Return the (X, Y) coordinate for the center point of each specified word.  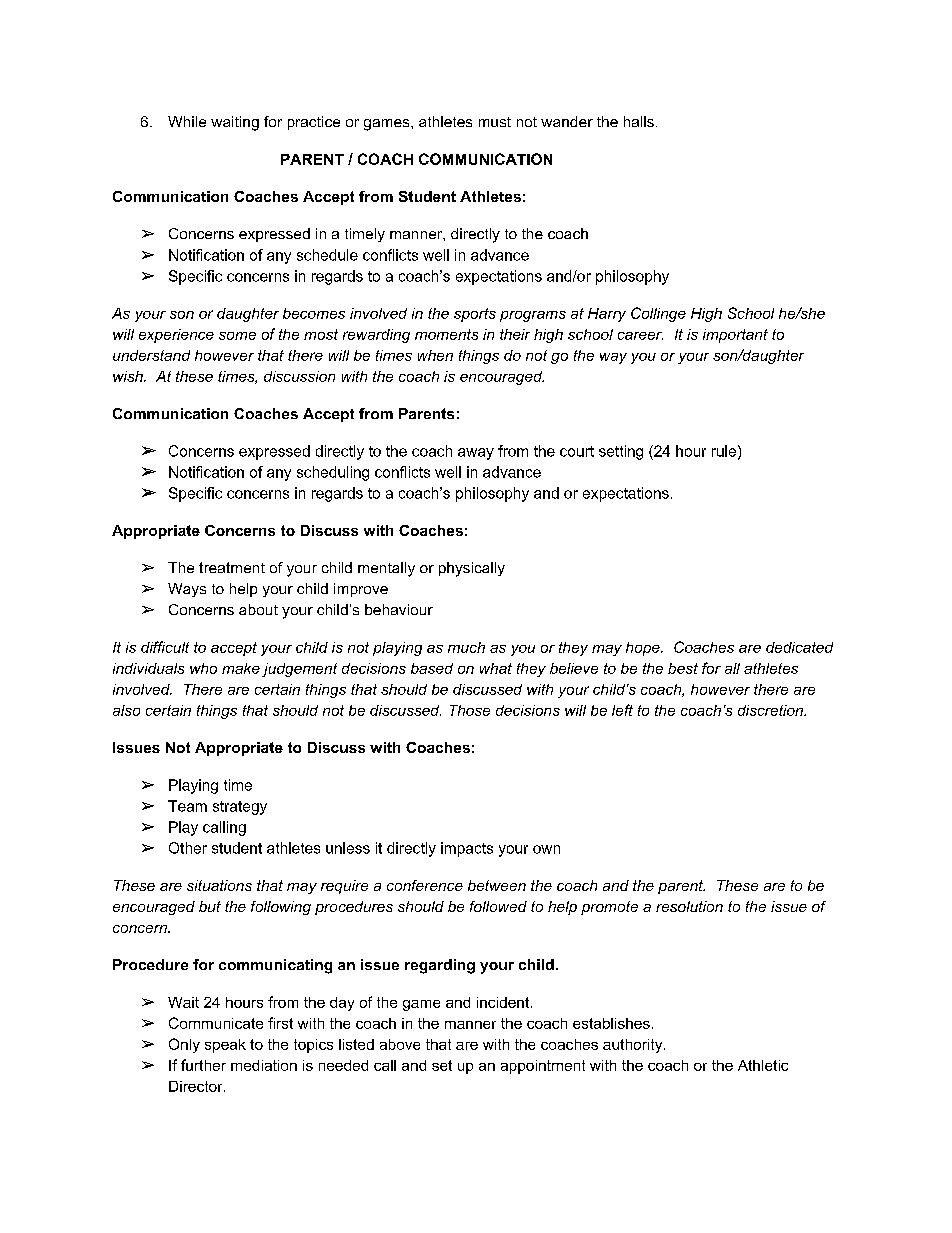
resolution (689, 906)
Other (188, 848)
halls (639, 121)
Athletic (763, 1065)
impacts (467, 849)
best (683, 668)
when (435, 355)
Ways (187, 590)
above (400, 1044)
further (203, 1065)
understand (151, 355)
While (187, 121)
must (495, 122)
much (466, 647)
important (735, 336)
